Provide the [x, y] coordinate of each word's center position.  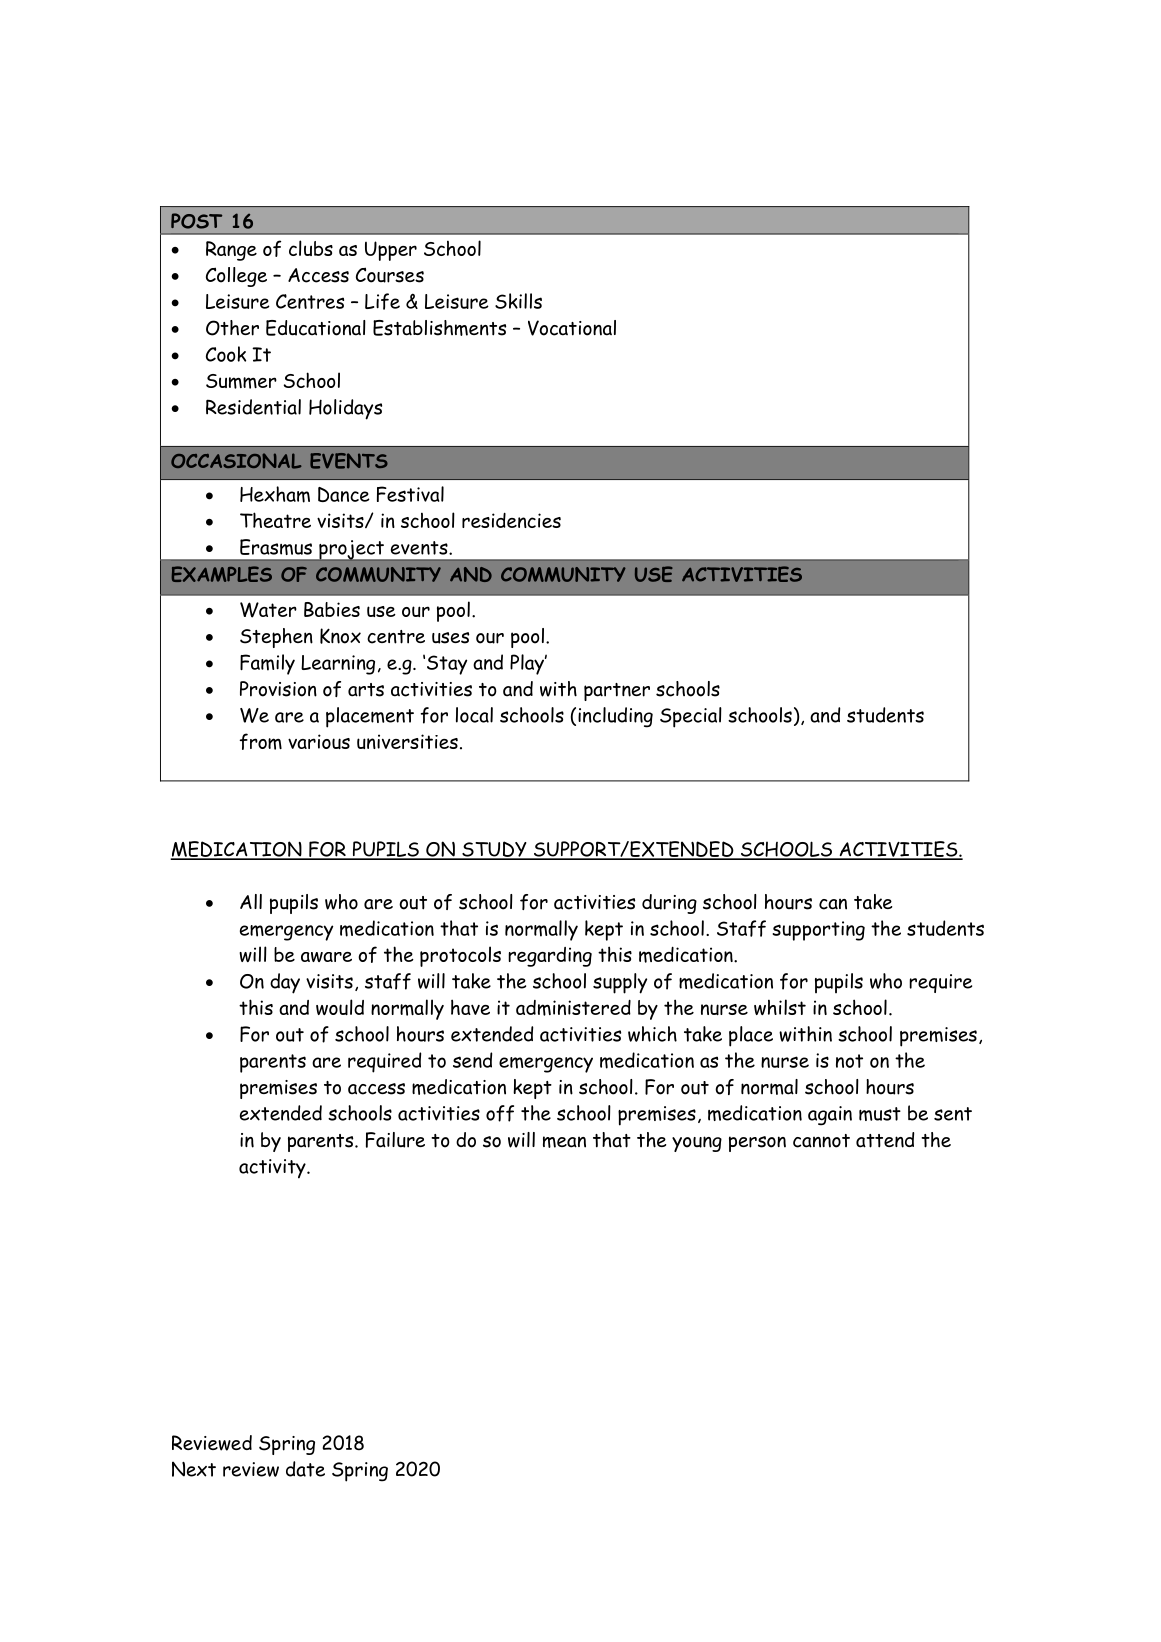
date [305, 1469]
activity [273, 1169]
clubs [311, 248]
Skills [518, 301]
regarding [550, 957]
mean [564, 1142]
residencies [511, 520]
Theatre [275, 520]
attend [885, 1140]
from [260, 741]
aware [326, 957]
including [615, 717]
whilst [780, 1007]
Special [691, 717]
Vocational [572, 328]
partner [617, 692]
